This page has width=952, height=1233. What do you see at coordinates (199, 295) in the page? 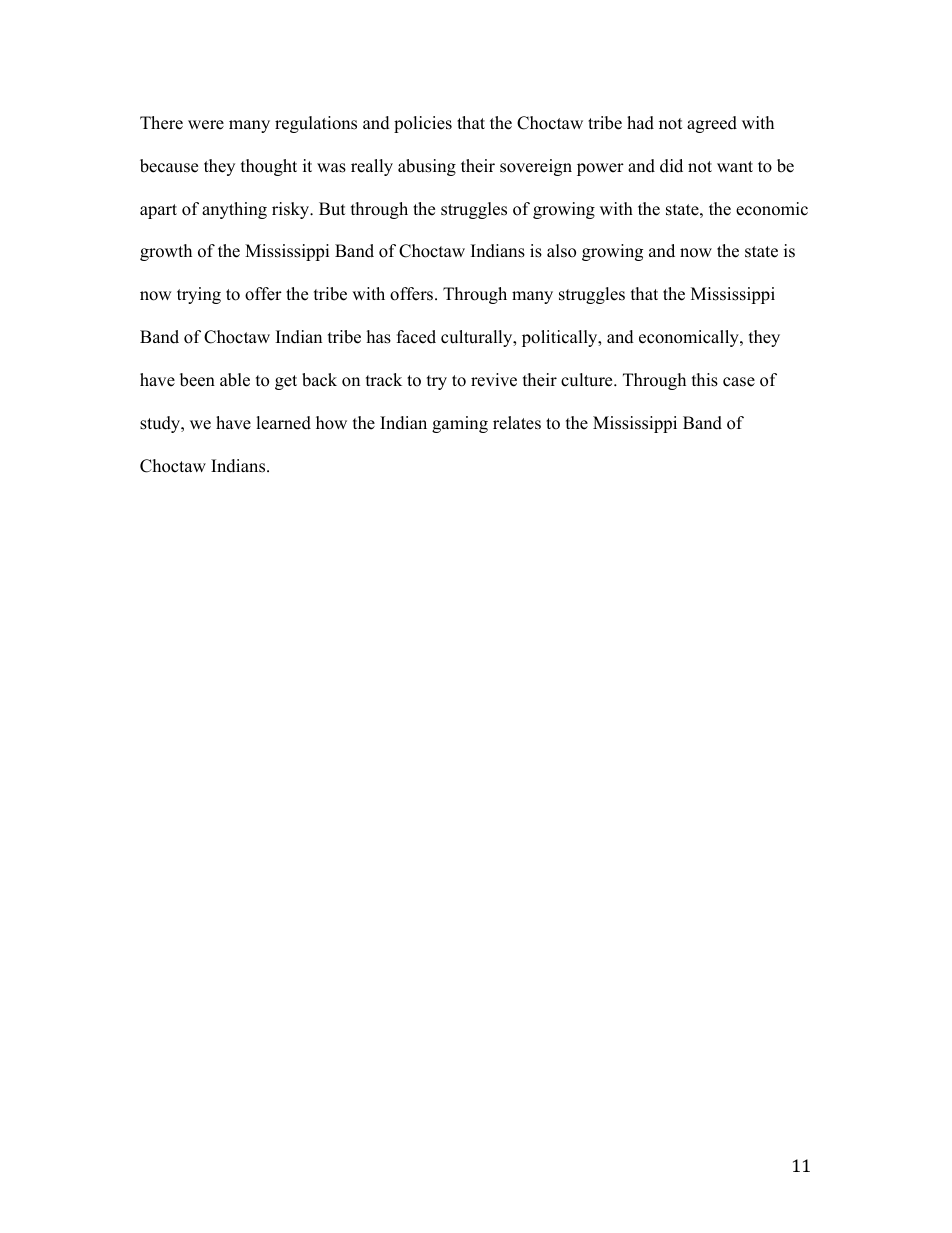
I see `trying` at bounding box center [199, 295].
